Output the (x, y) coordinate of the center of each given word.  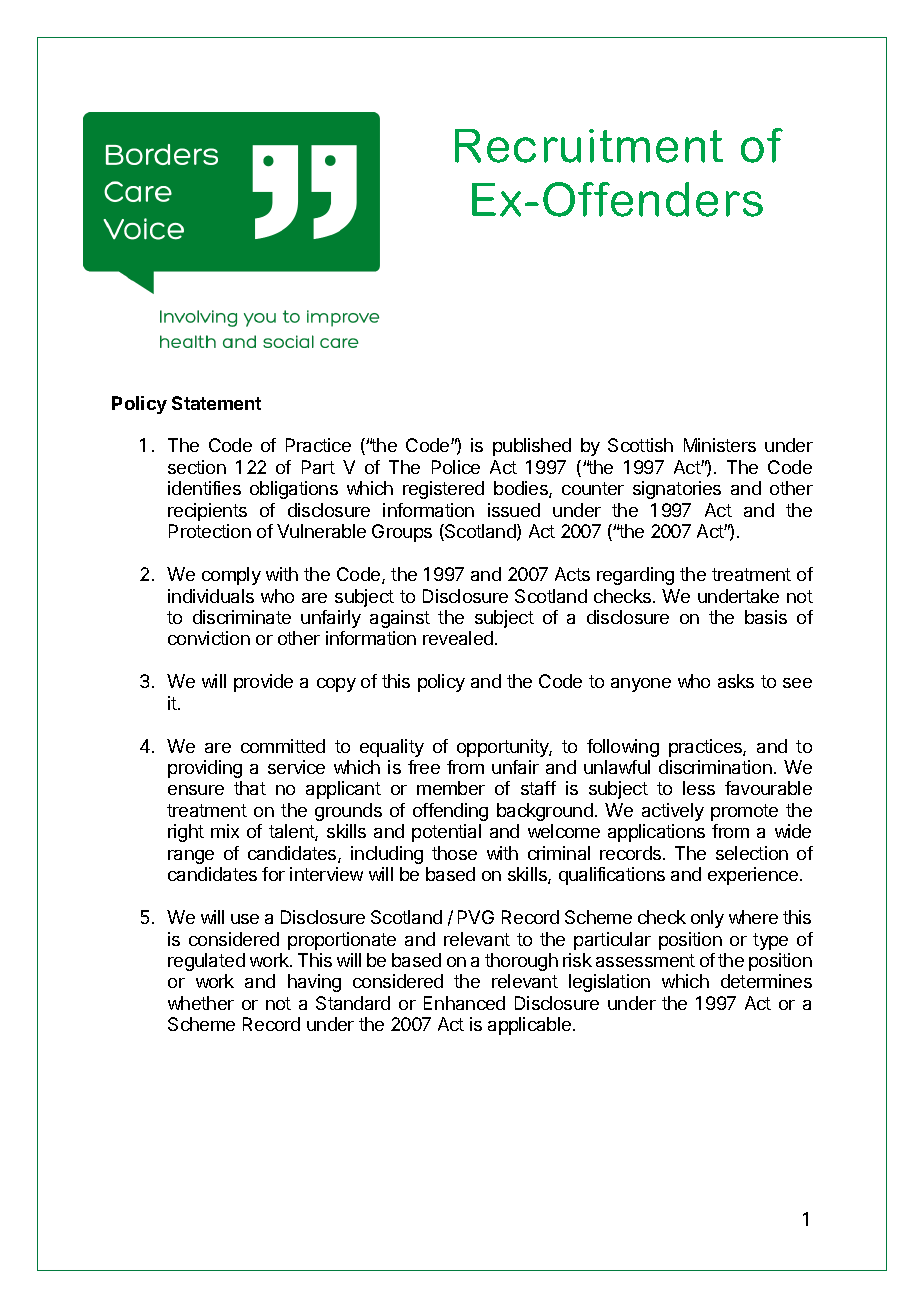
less (699, 788)
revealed (458, 638)
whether (201, 1003)
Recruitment (589, 146)
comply (231, 576)
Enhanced (464, 1003)
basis (766, 617)
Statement (216, 403)
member (451, 788)
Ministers (720, 445)
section (197, 467)
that (250, 788)
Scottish (640, 445)
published (532, 447)
